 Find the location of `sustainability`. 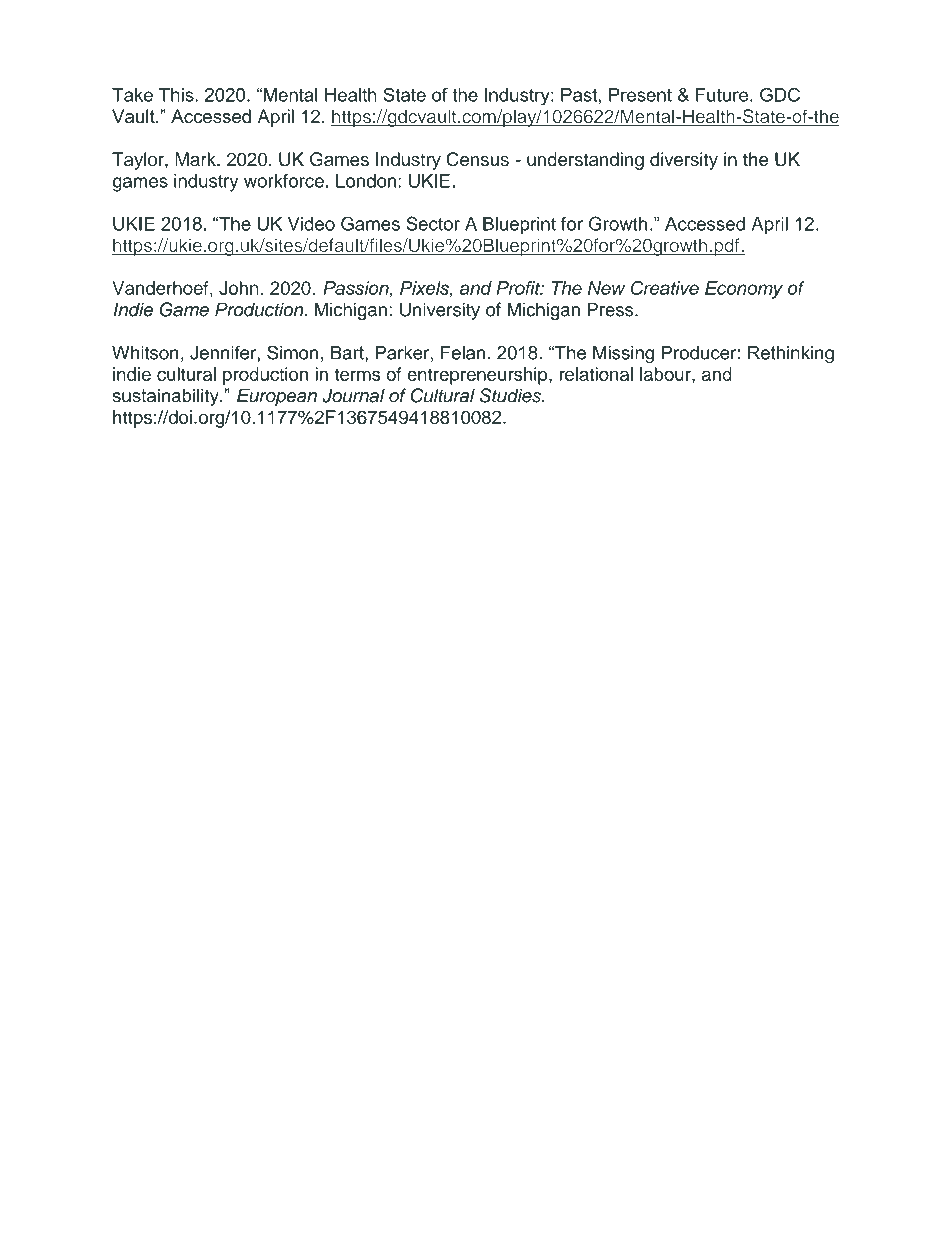

sustainability is located at coordinates (167, 397).
